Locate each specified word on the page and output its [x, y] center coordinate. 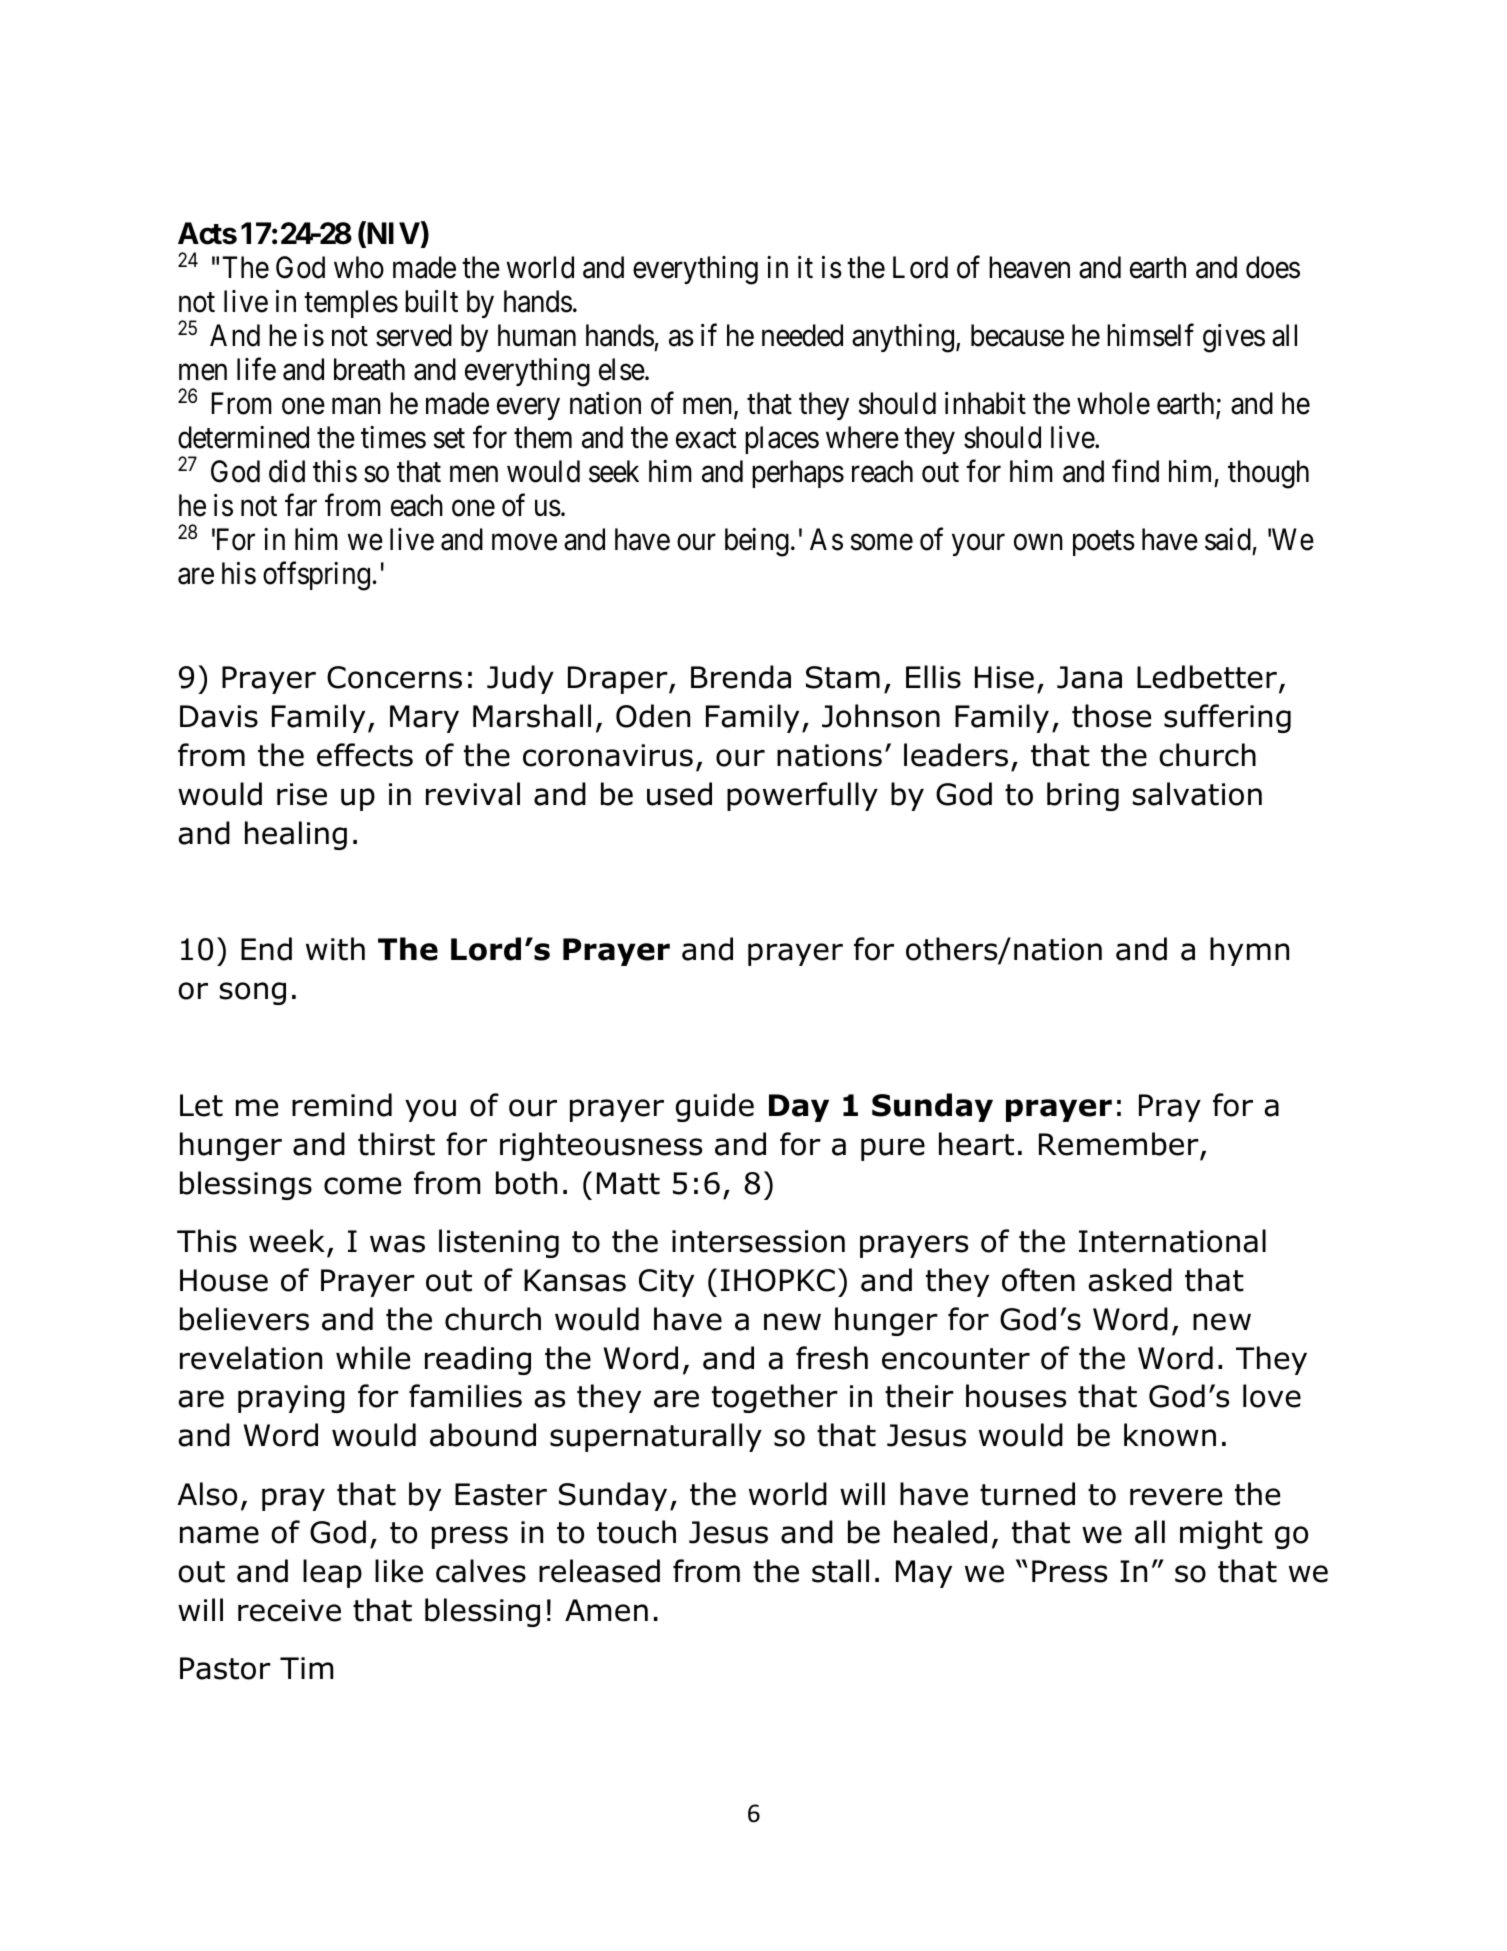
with [335, 949]
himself [1150, 335]
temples [351, 304]
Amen [606, 1610]
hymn [1249, 951]
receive [289, 1610]
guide [715, 1107]
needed [802, 335]
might [1221, 1534]
